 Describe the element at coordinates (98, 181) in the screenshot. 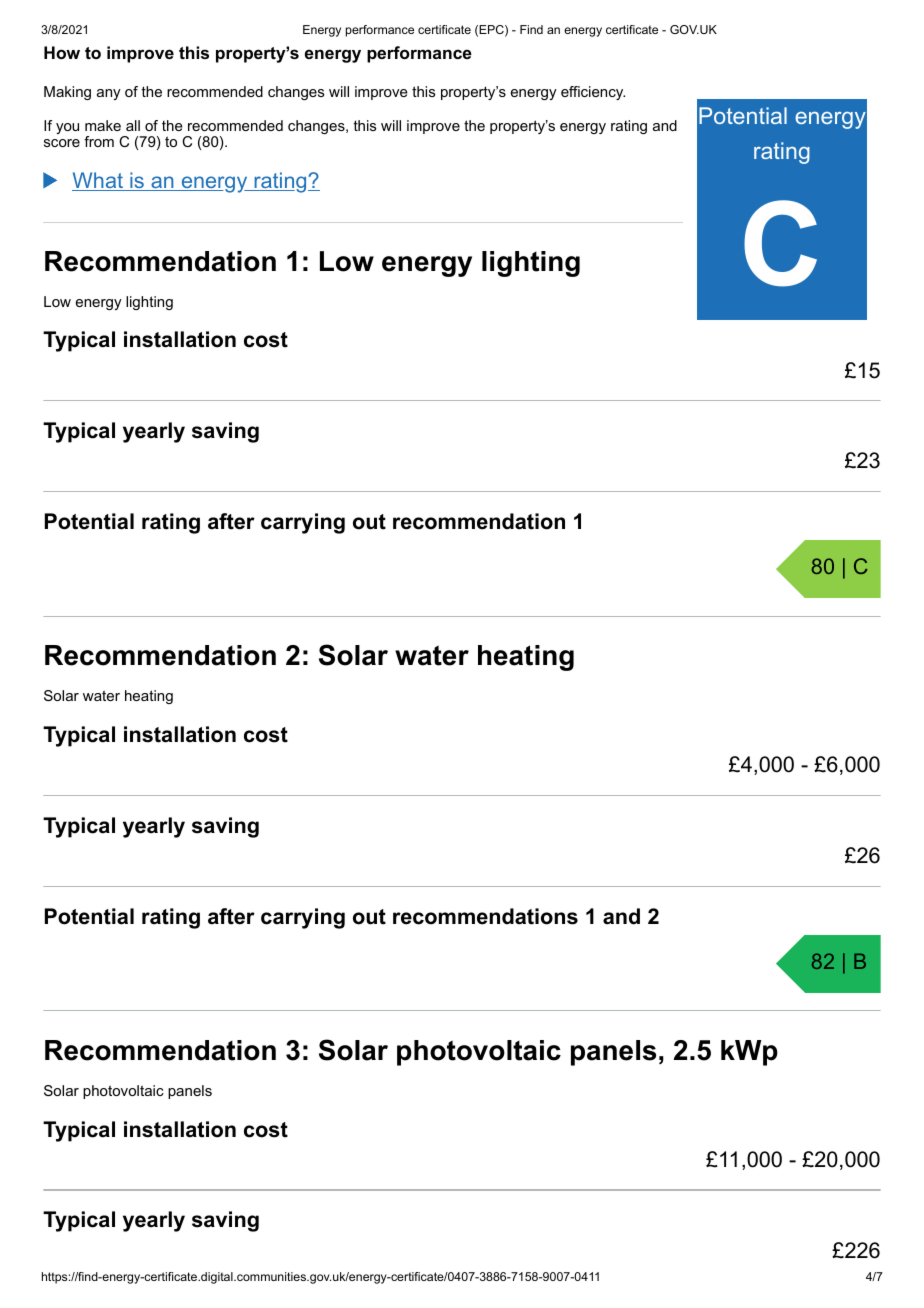

I see `What` at that location.
